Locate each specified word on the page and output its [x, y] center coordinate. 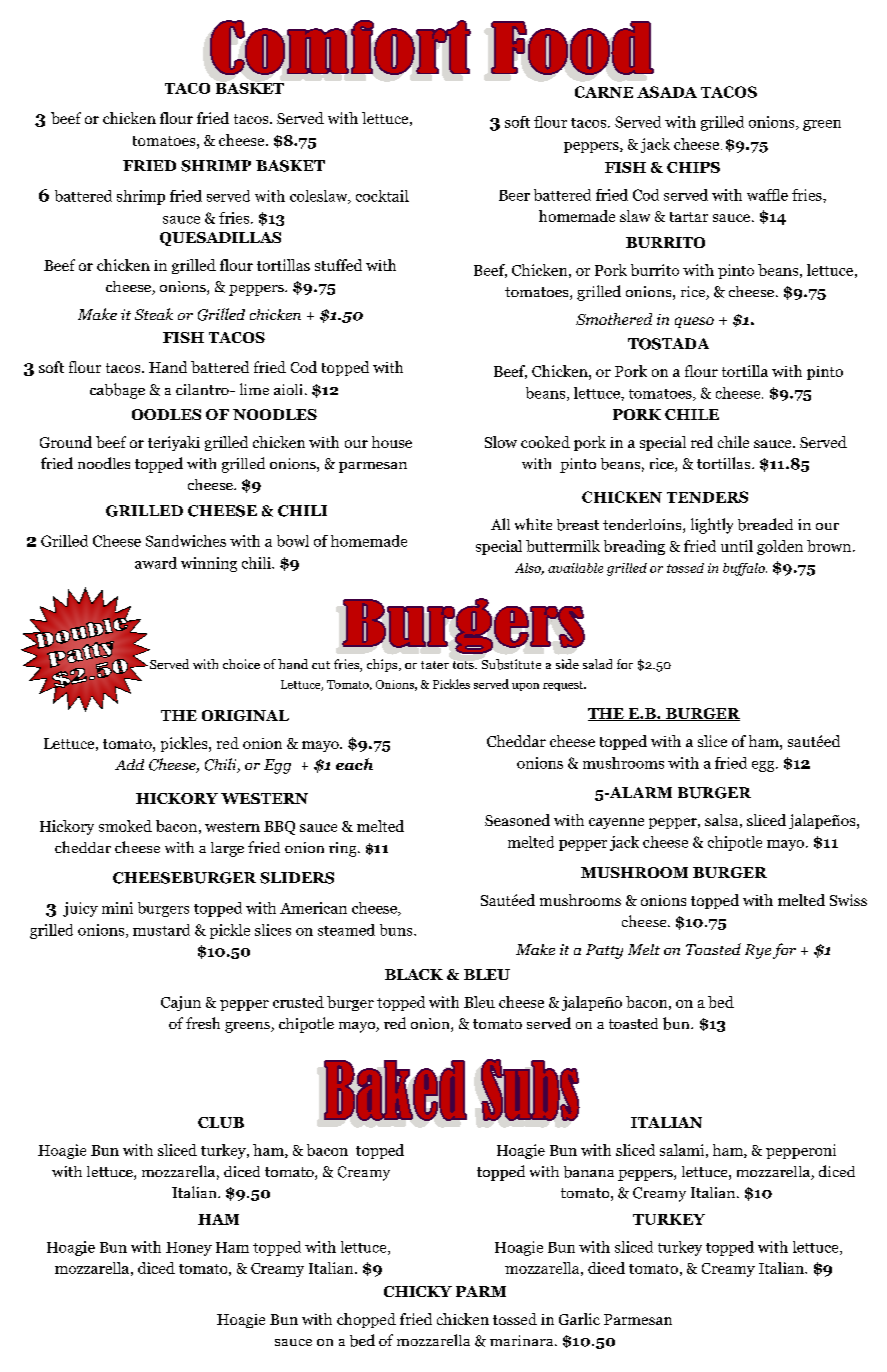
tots [464, 665]
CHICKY [418, 1291]
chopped [366, 1320]
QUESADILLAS [220, 239]
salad [597, 664]
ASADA [667, 92]
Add [129, 764]
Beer [514, 195]
